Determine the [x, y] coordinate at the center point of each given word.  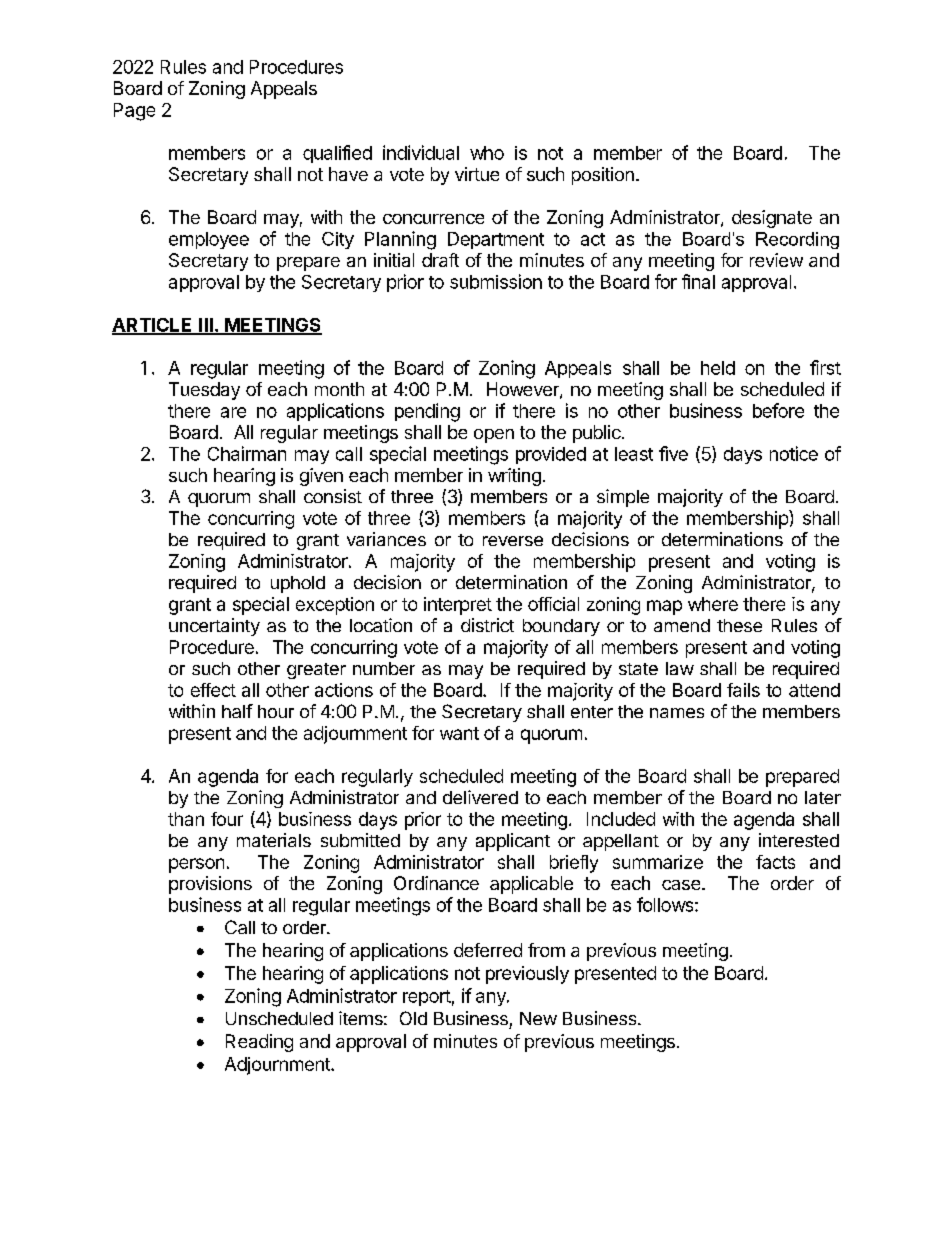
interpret [458, 606]
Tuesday [204, 391]
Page [134, 112]
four [227, 819]
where [713, 604]
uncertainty [214, 627]
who [487, 153]
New [538, 1018]
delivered [480, 797]
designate [772, 219]
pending [427, 412]
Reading [259, 1043]
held [718, 368]
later [823, 797]
